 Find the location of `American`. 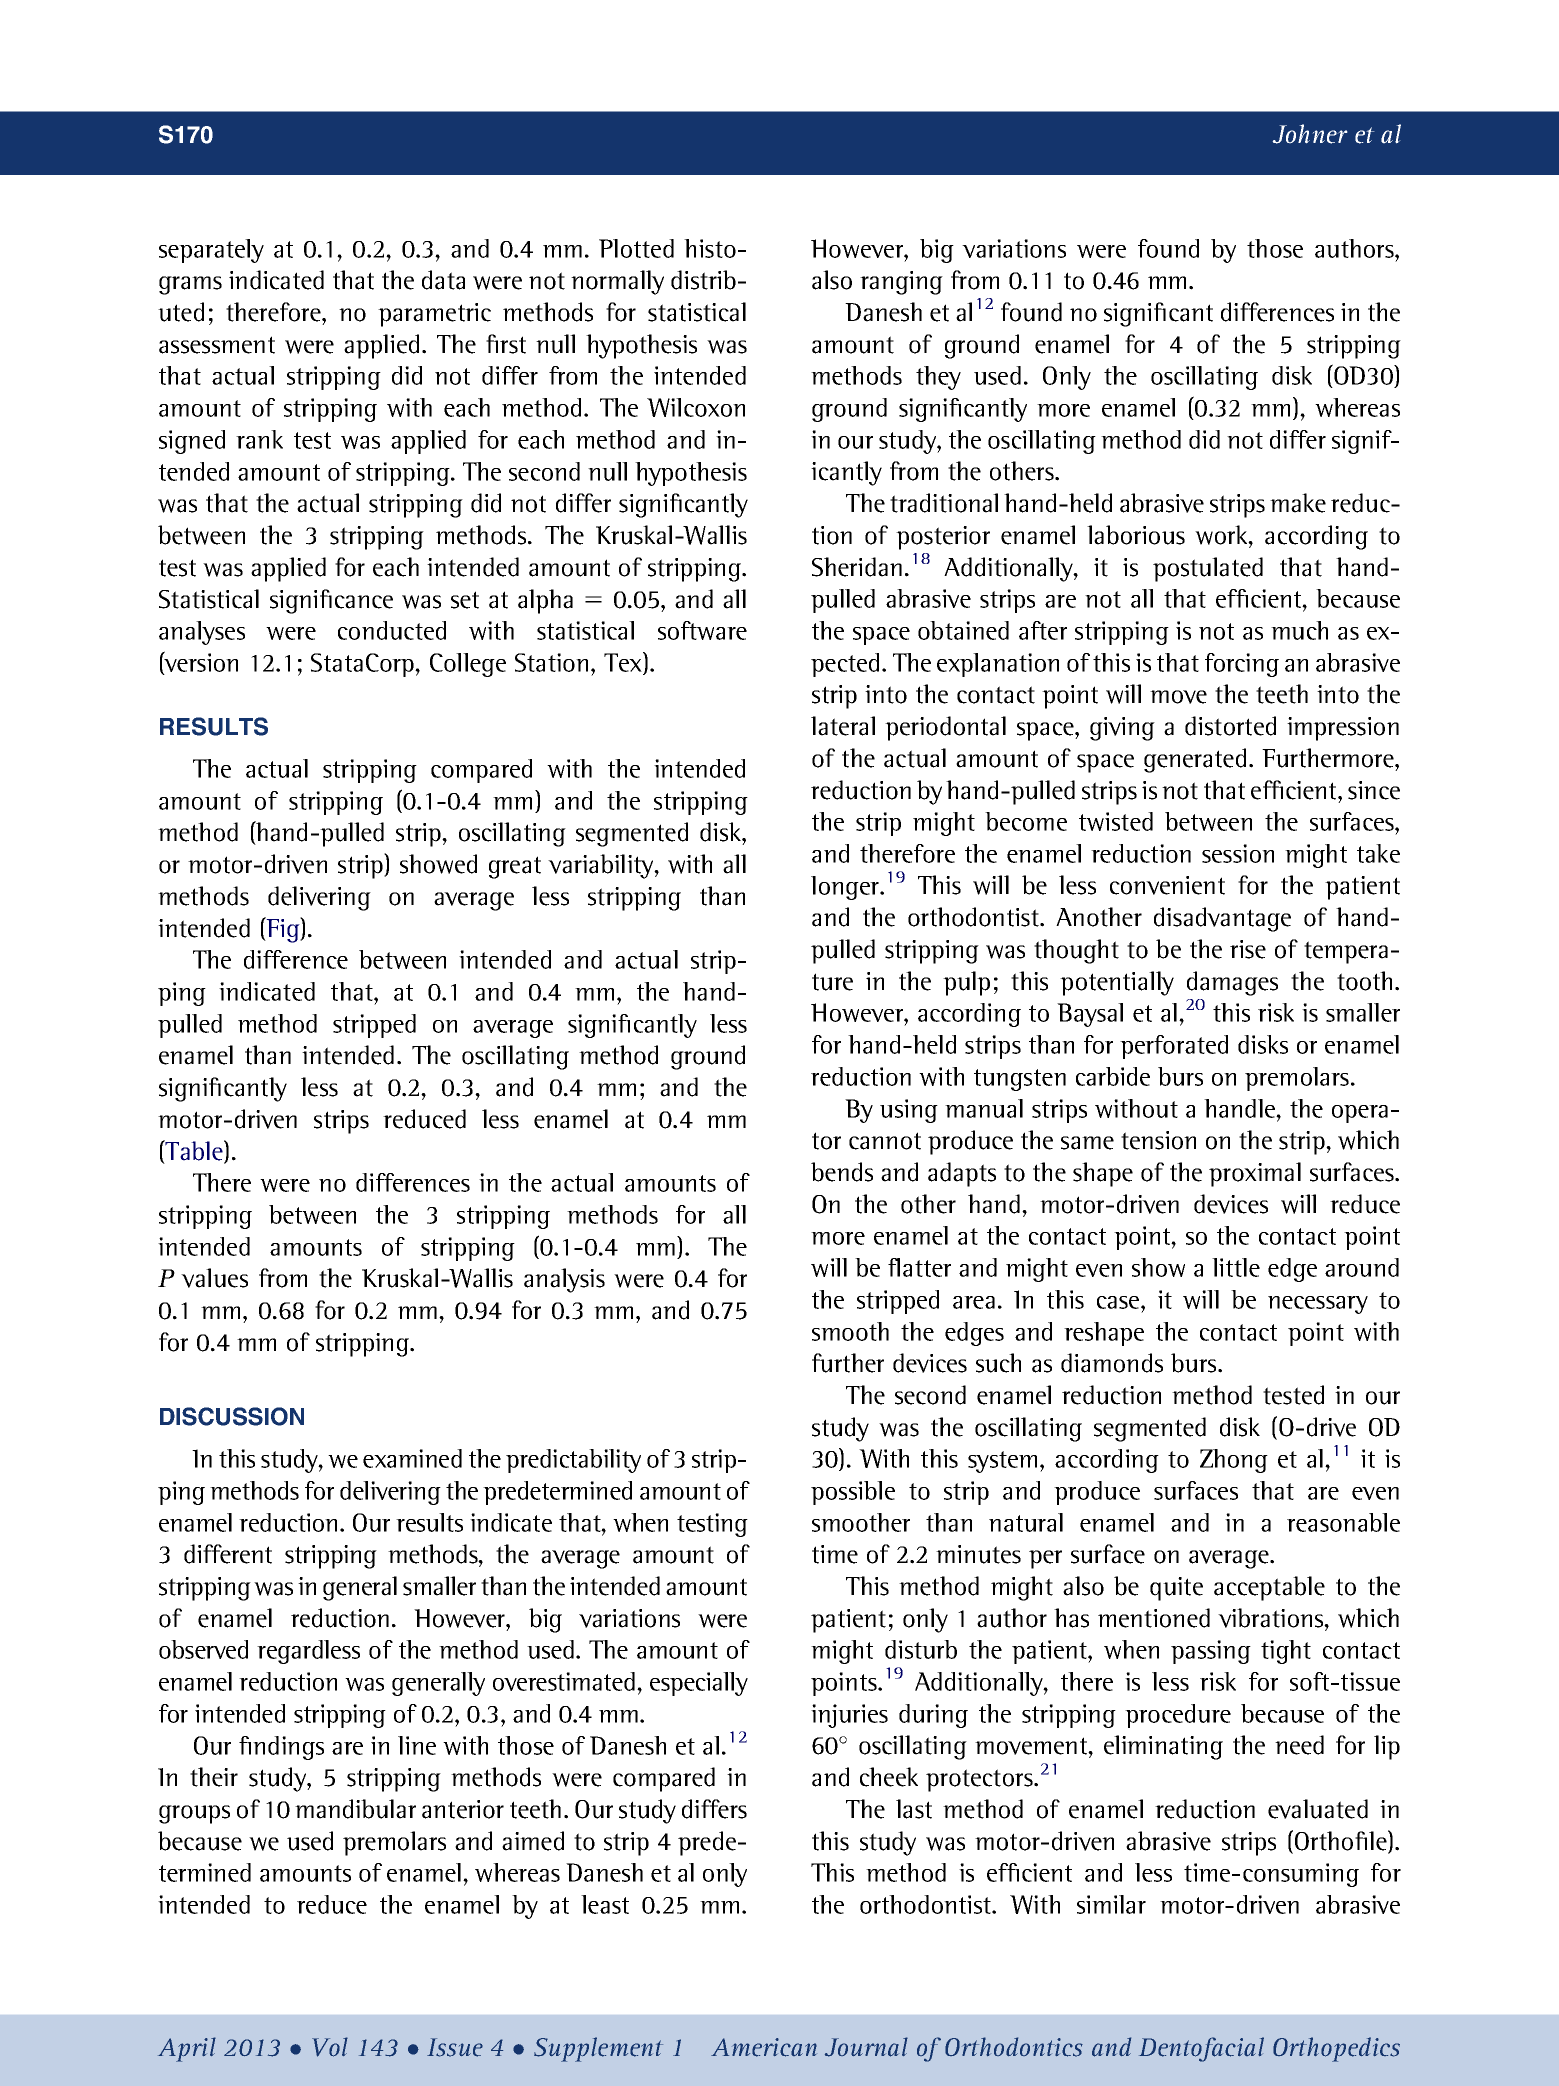

American is located at coordinates (764, 2047).
